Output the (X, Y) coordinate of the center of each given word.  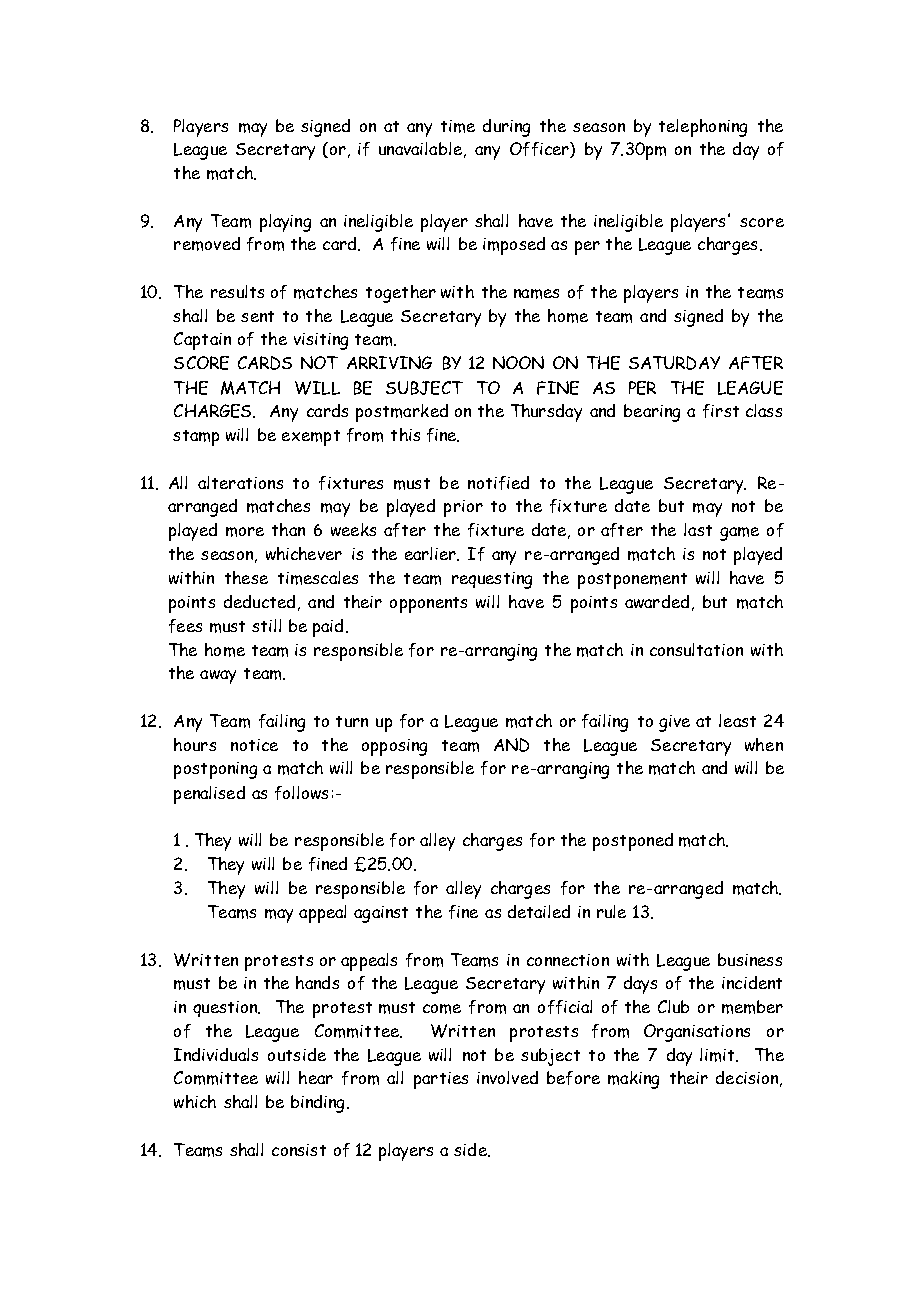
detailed (539, 911)
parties (441, 1080)
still (266, 625)
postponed (633, 842)
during (506, 128)
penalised (209, 795)
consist (299, 1150)
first (721, 411)
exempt (311, 438)
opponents (428, 605)
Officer (540, 150)
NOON (518, 362)
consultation (696, 649)
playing (285, 223)
